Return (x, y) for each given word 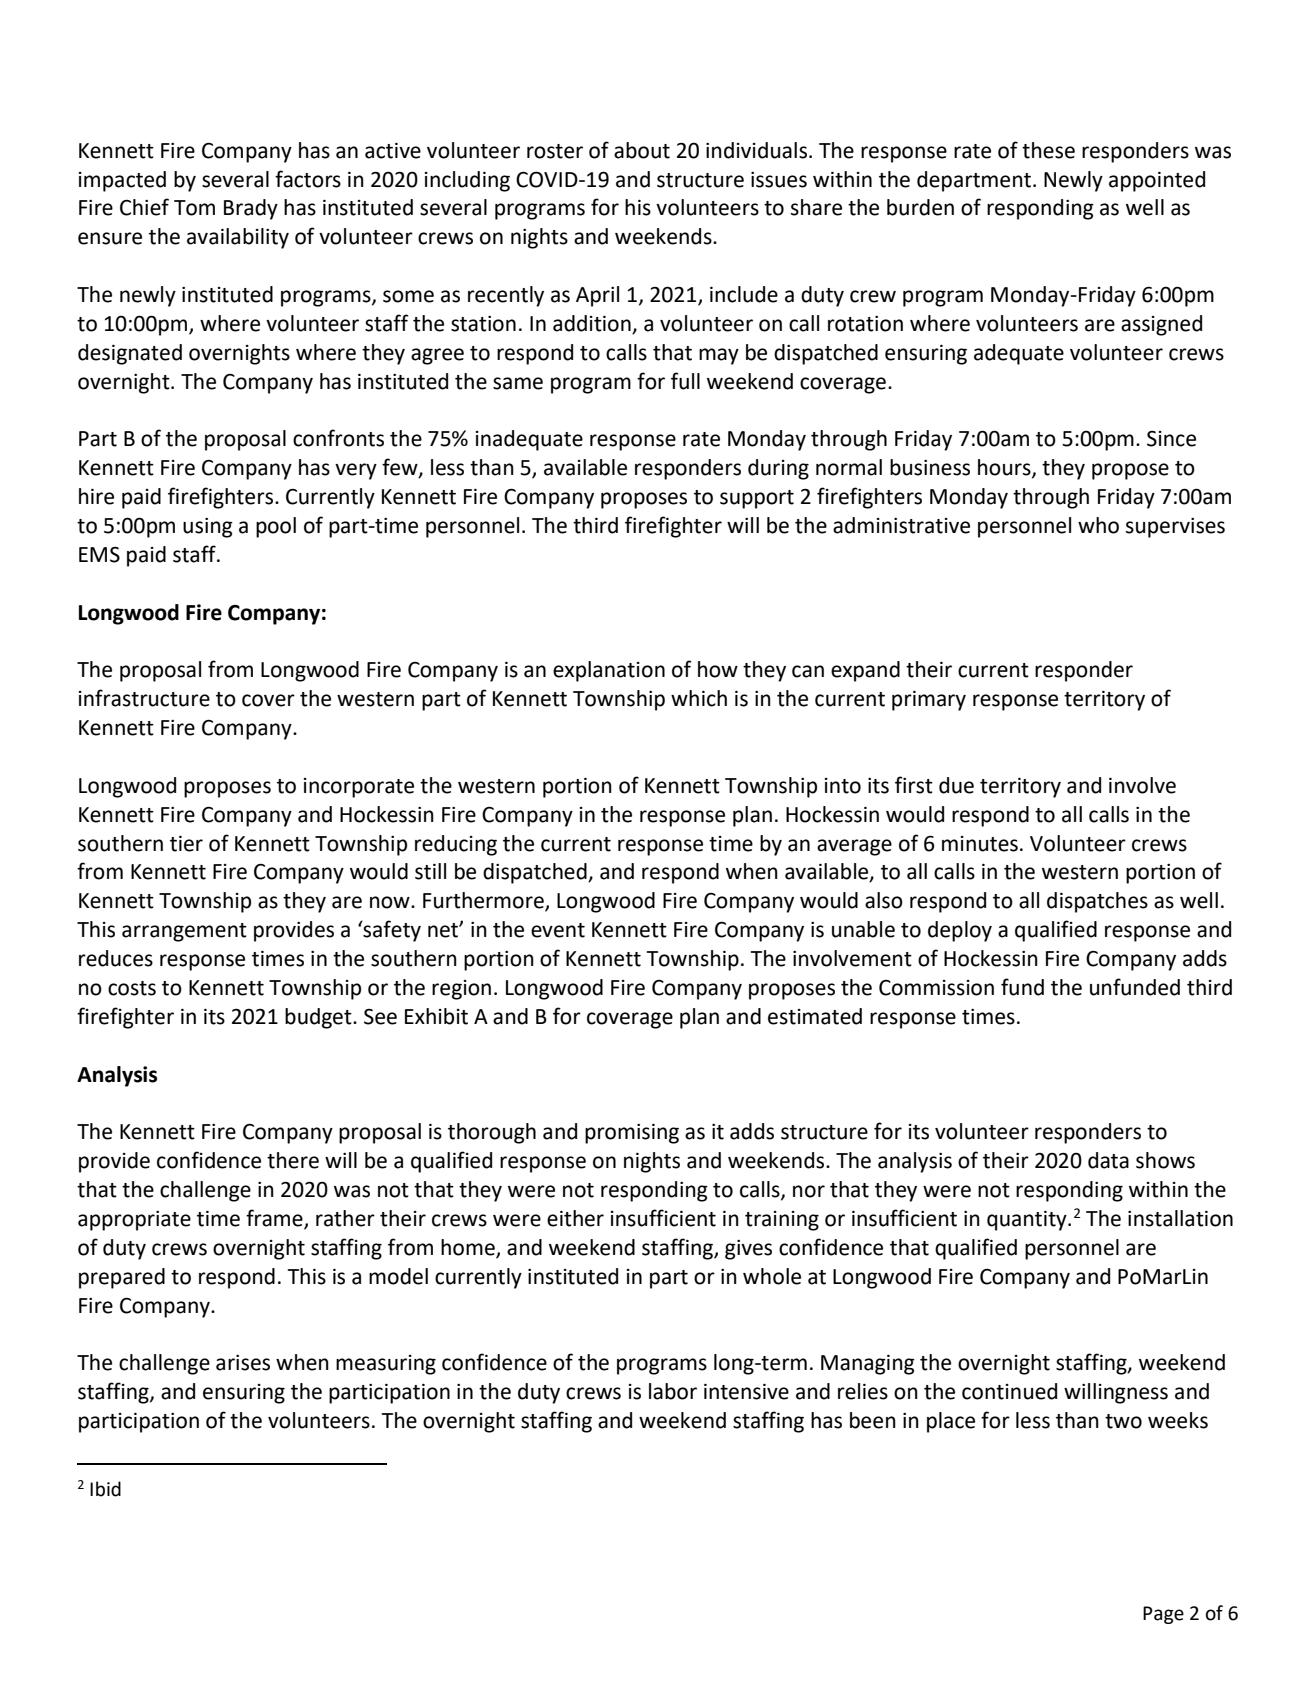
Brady (251, 209)
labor (673, 1391)
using (208, 528)
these (1048, 150)
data (1108, 1160)
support (757, 499)
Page (1163, 1615)
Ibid (105, 1489)
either (575, 1218)
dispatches (1097, 902)
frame (275, 1219)
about (642, 150)
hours (1005, 468)
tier (186, 844)
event (558, 930)
